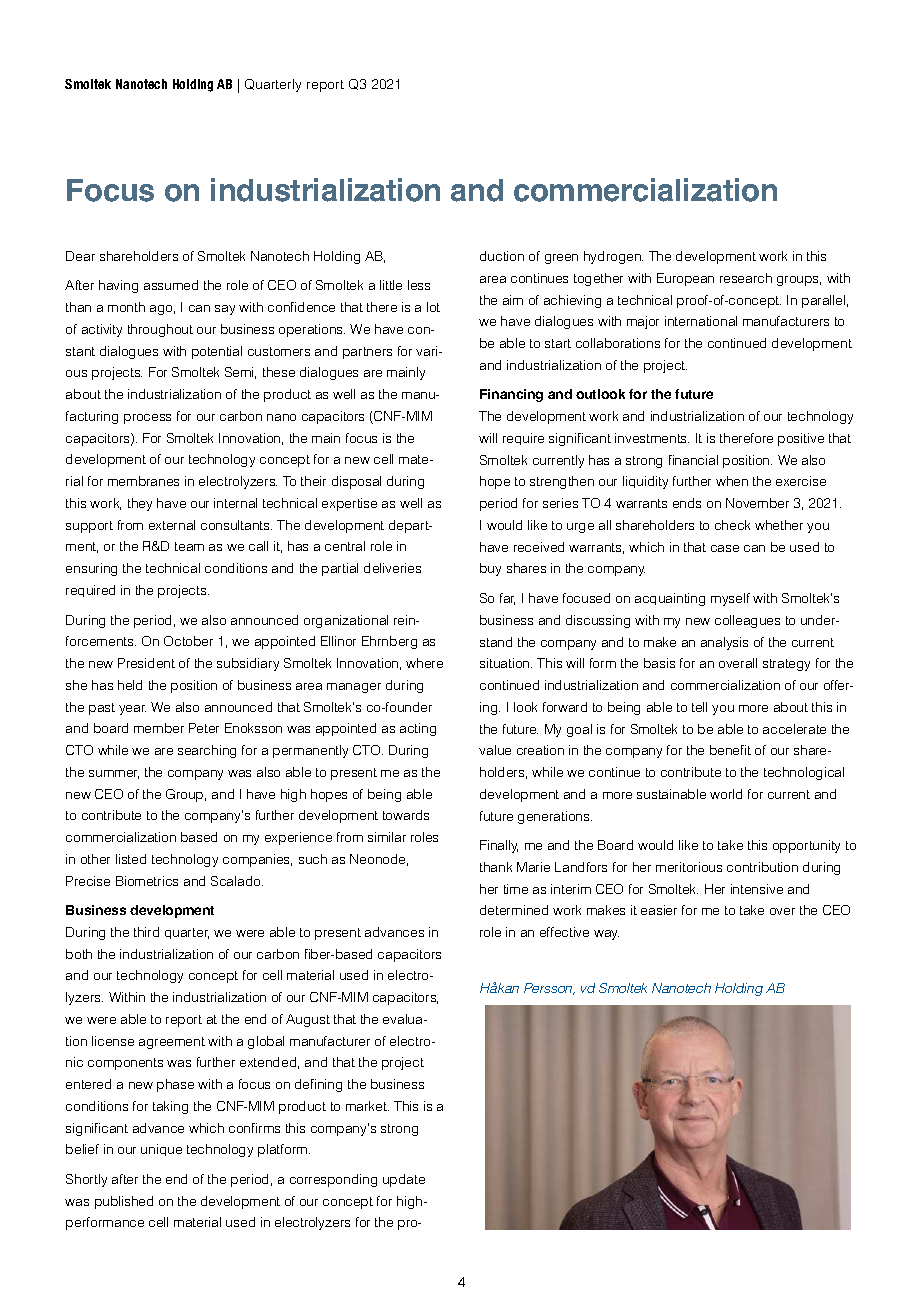  Describe the element at coordinates (514, 910) in the page. I see `determined` at that location.
